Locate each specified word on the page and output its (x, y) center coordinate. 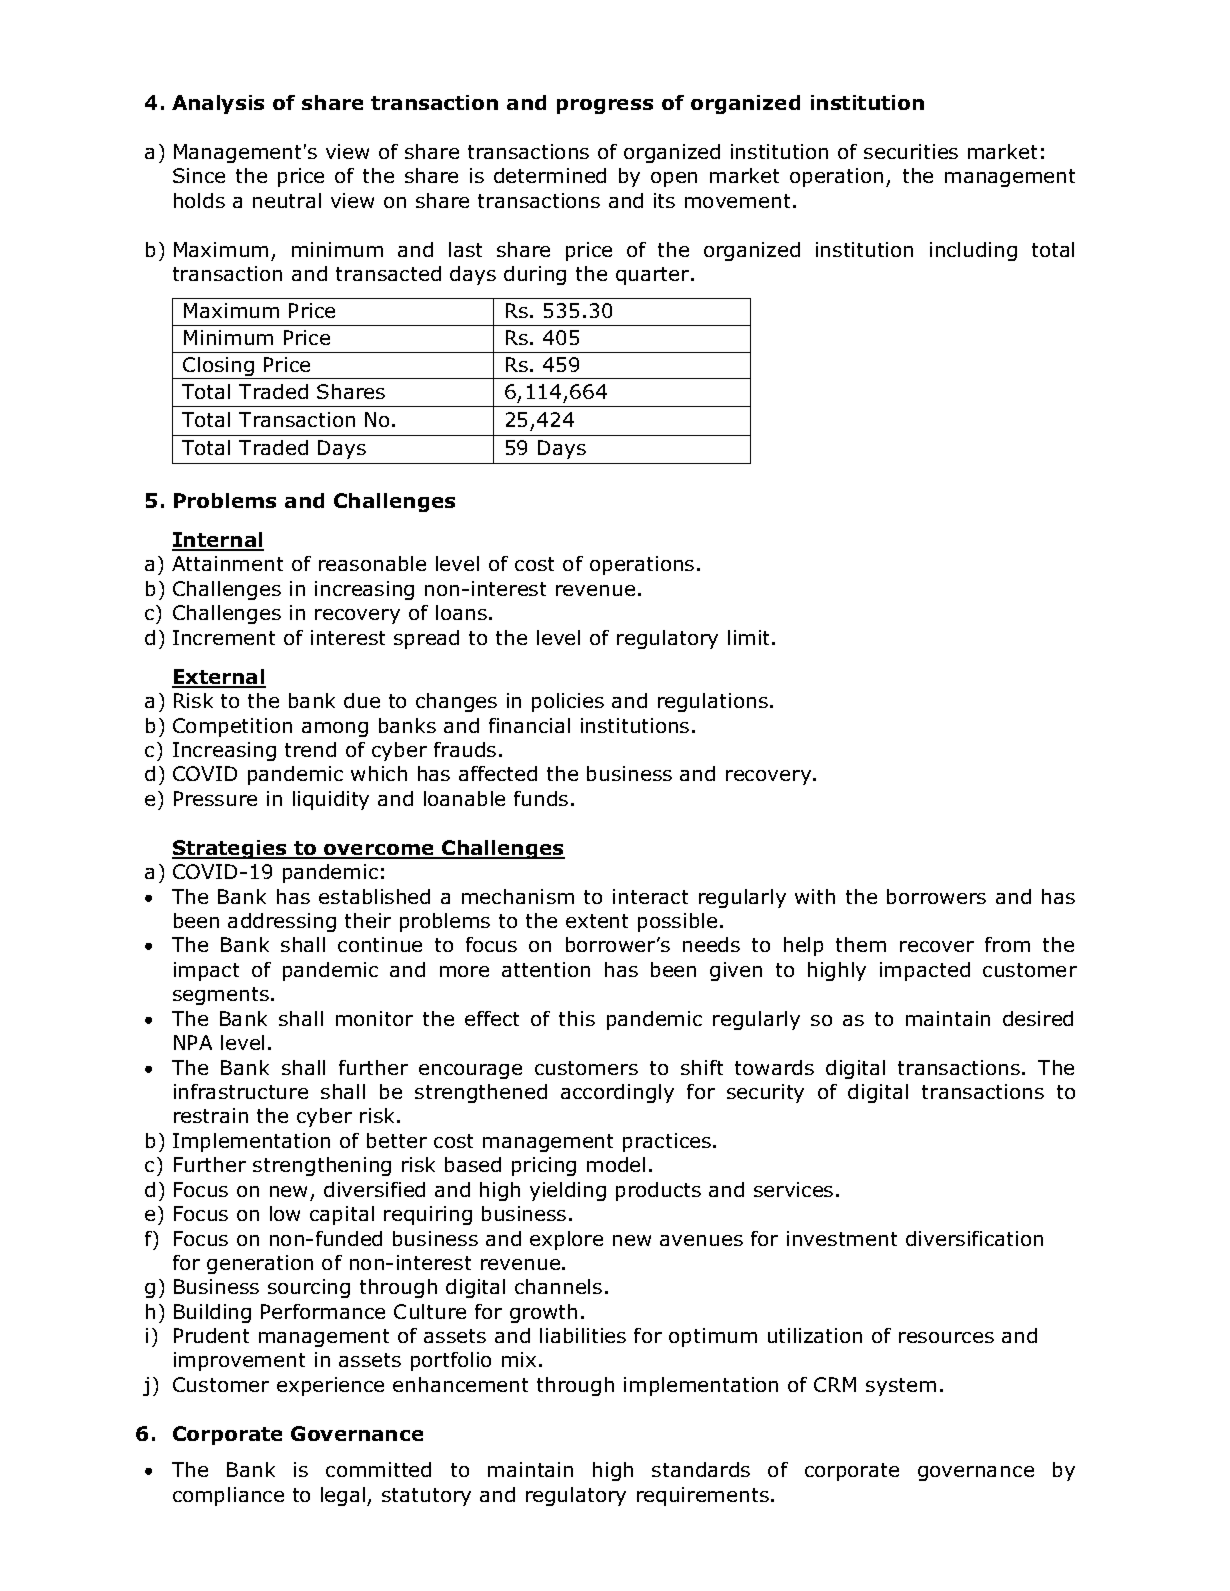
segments (221, 996)
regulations (713, 702)
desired (1038, 1018)
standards (701, 1469)
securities (911, 151)
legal (343, 1496)
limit (750, 637)
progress (605, 106)
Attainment (227, 563)
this (577, 1018)
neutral (287, 200)
